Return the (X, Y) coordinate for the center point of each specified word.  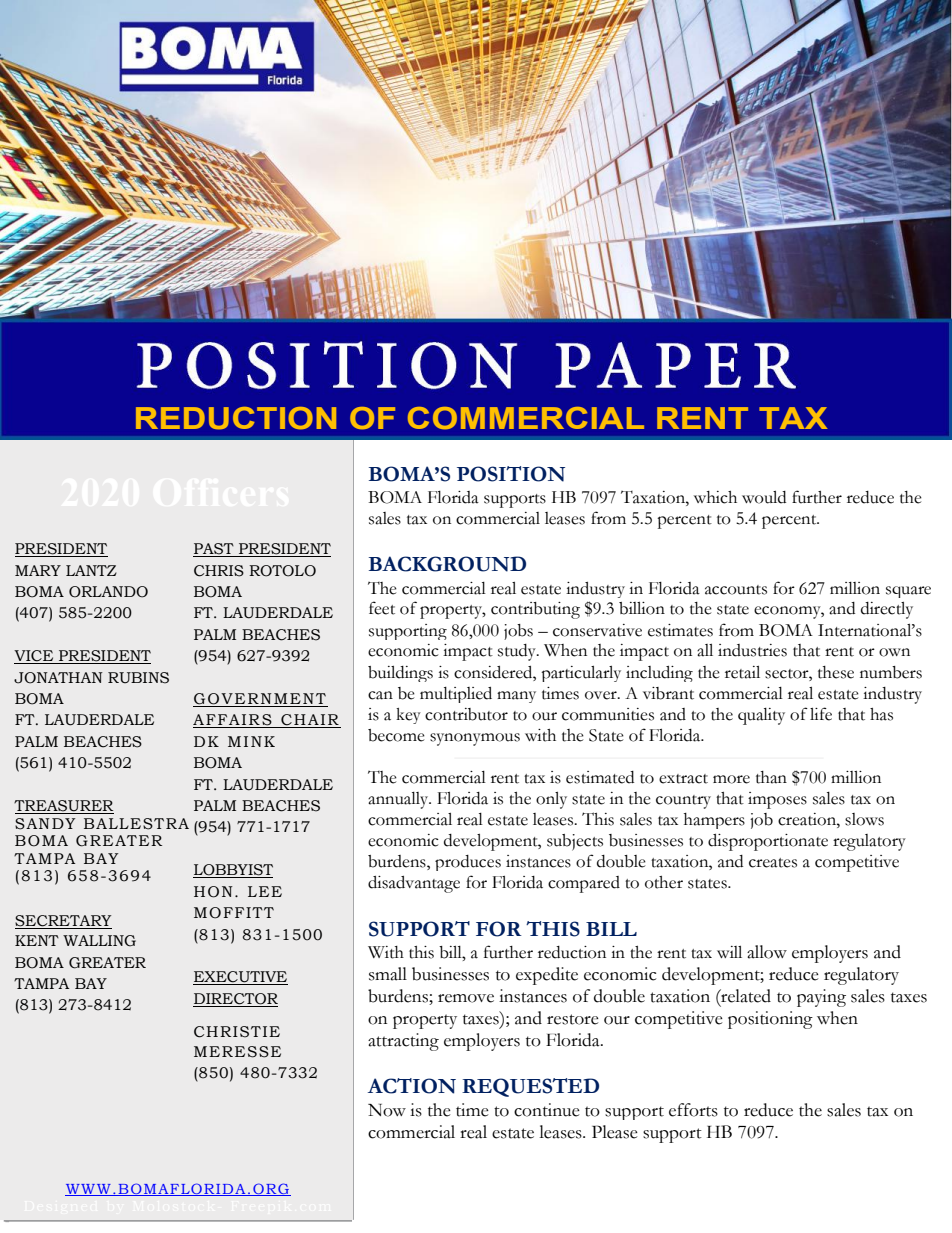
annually (399, 800)
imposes (777, 800)
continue (547, 1110)
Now (387, 1110)
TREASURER (64, 807)
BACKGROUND (447, 564)
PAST (214, 550)
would (764, 497)
